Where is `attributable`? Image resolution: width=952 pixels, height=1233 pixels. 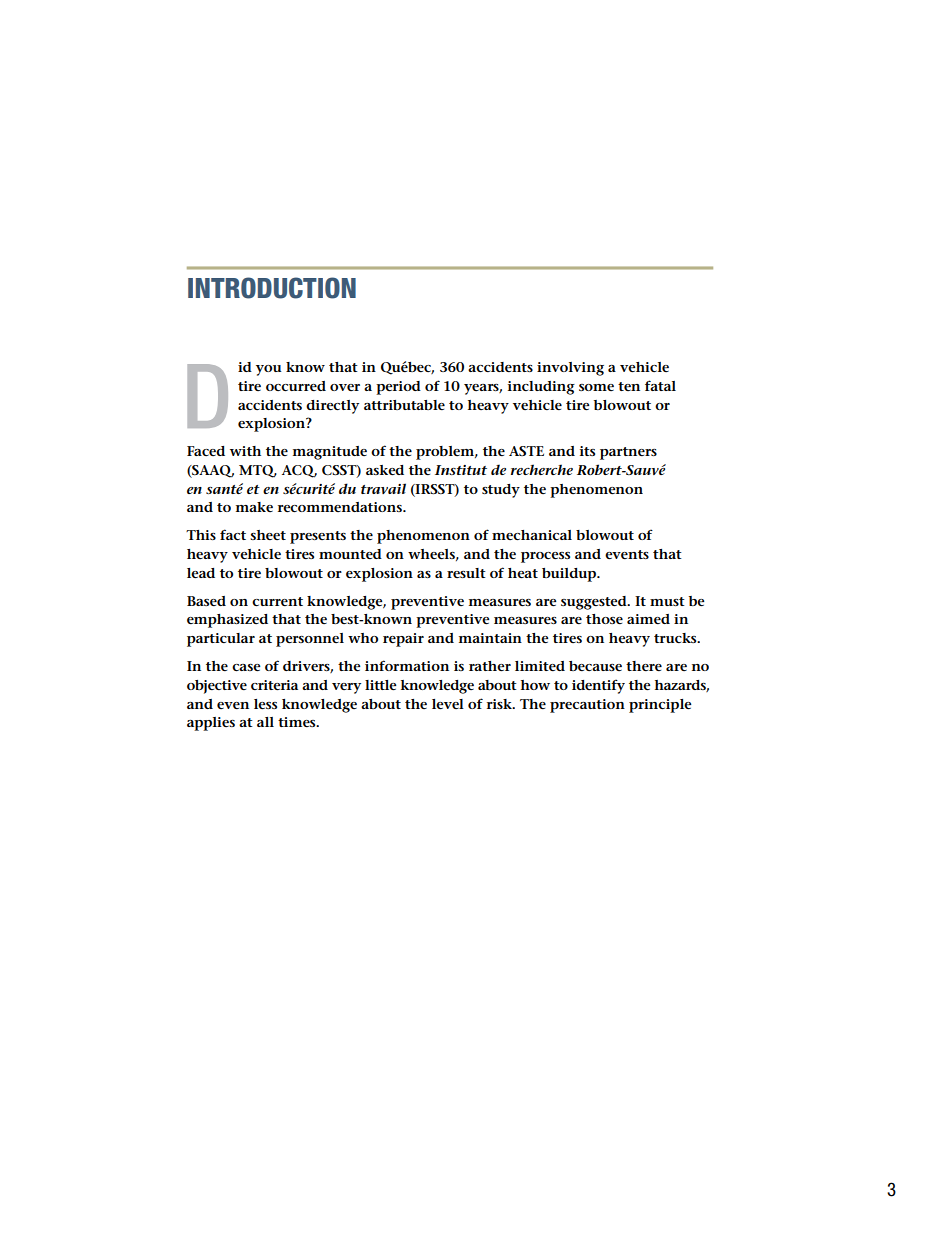
attributable is located at coordinates (404, 405).
